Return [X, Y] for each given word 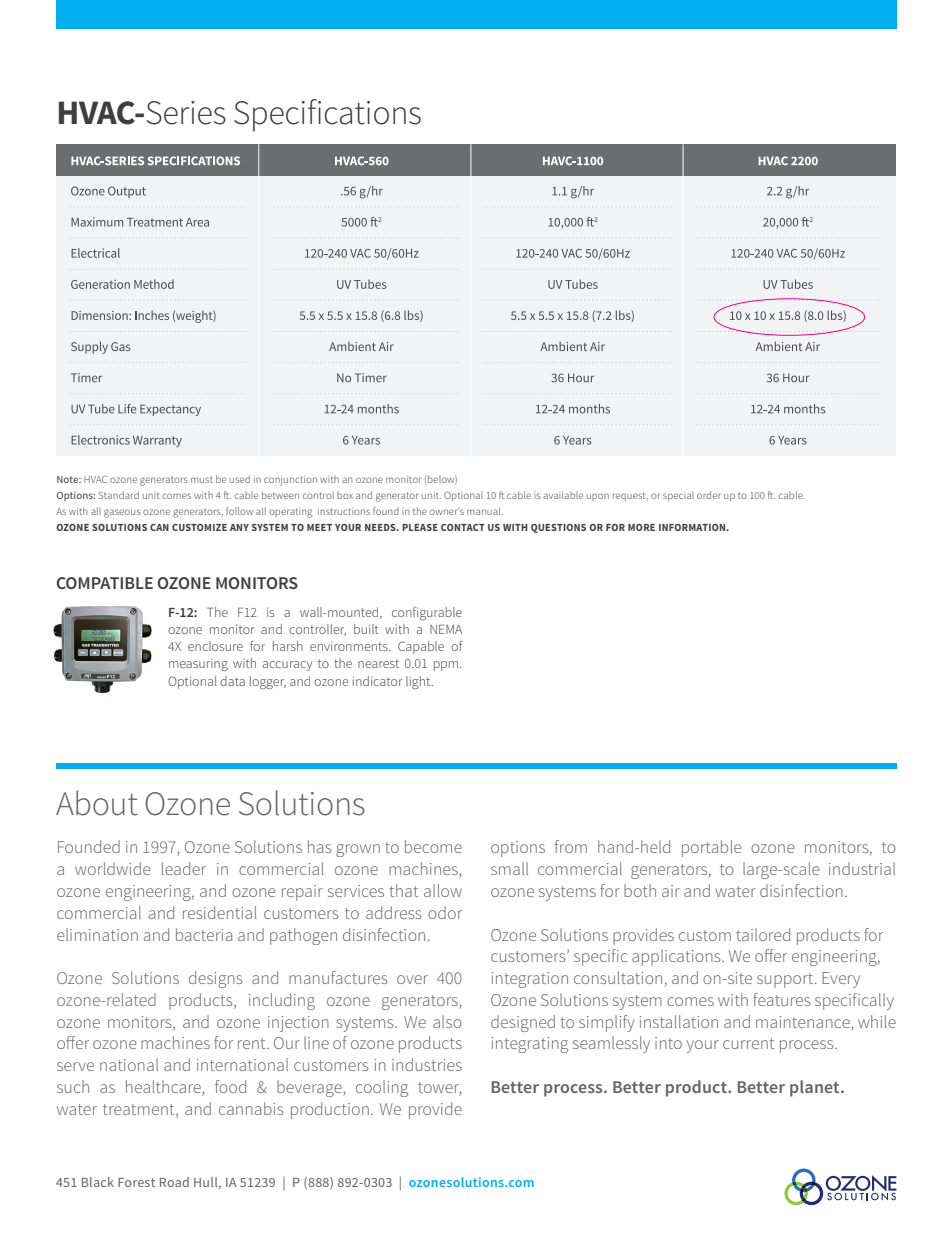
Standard [119, 495]
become [433, 846]
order [709, 495]
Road [174, 1182]
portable [712, 848]
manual [485, 511]
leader [184, 868]
